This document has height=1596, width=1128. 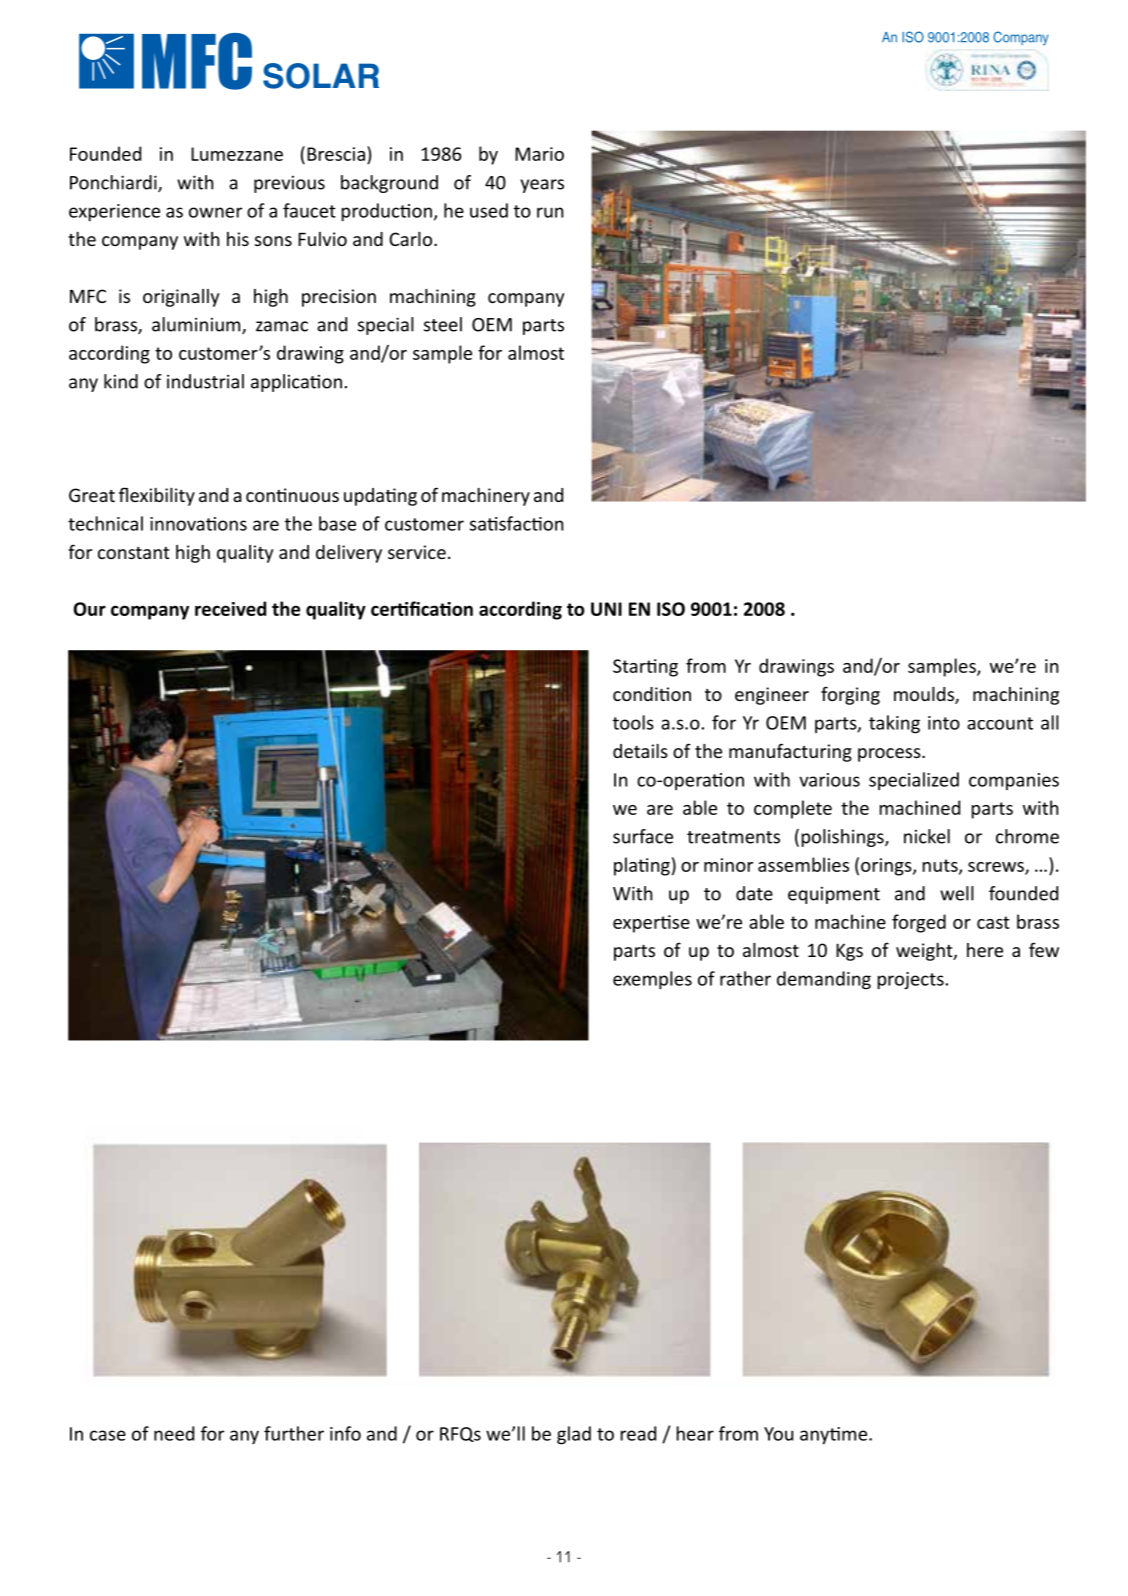 I want to click on innovations, so click(x=198, y=524).
